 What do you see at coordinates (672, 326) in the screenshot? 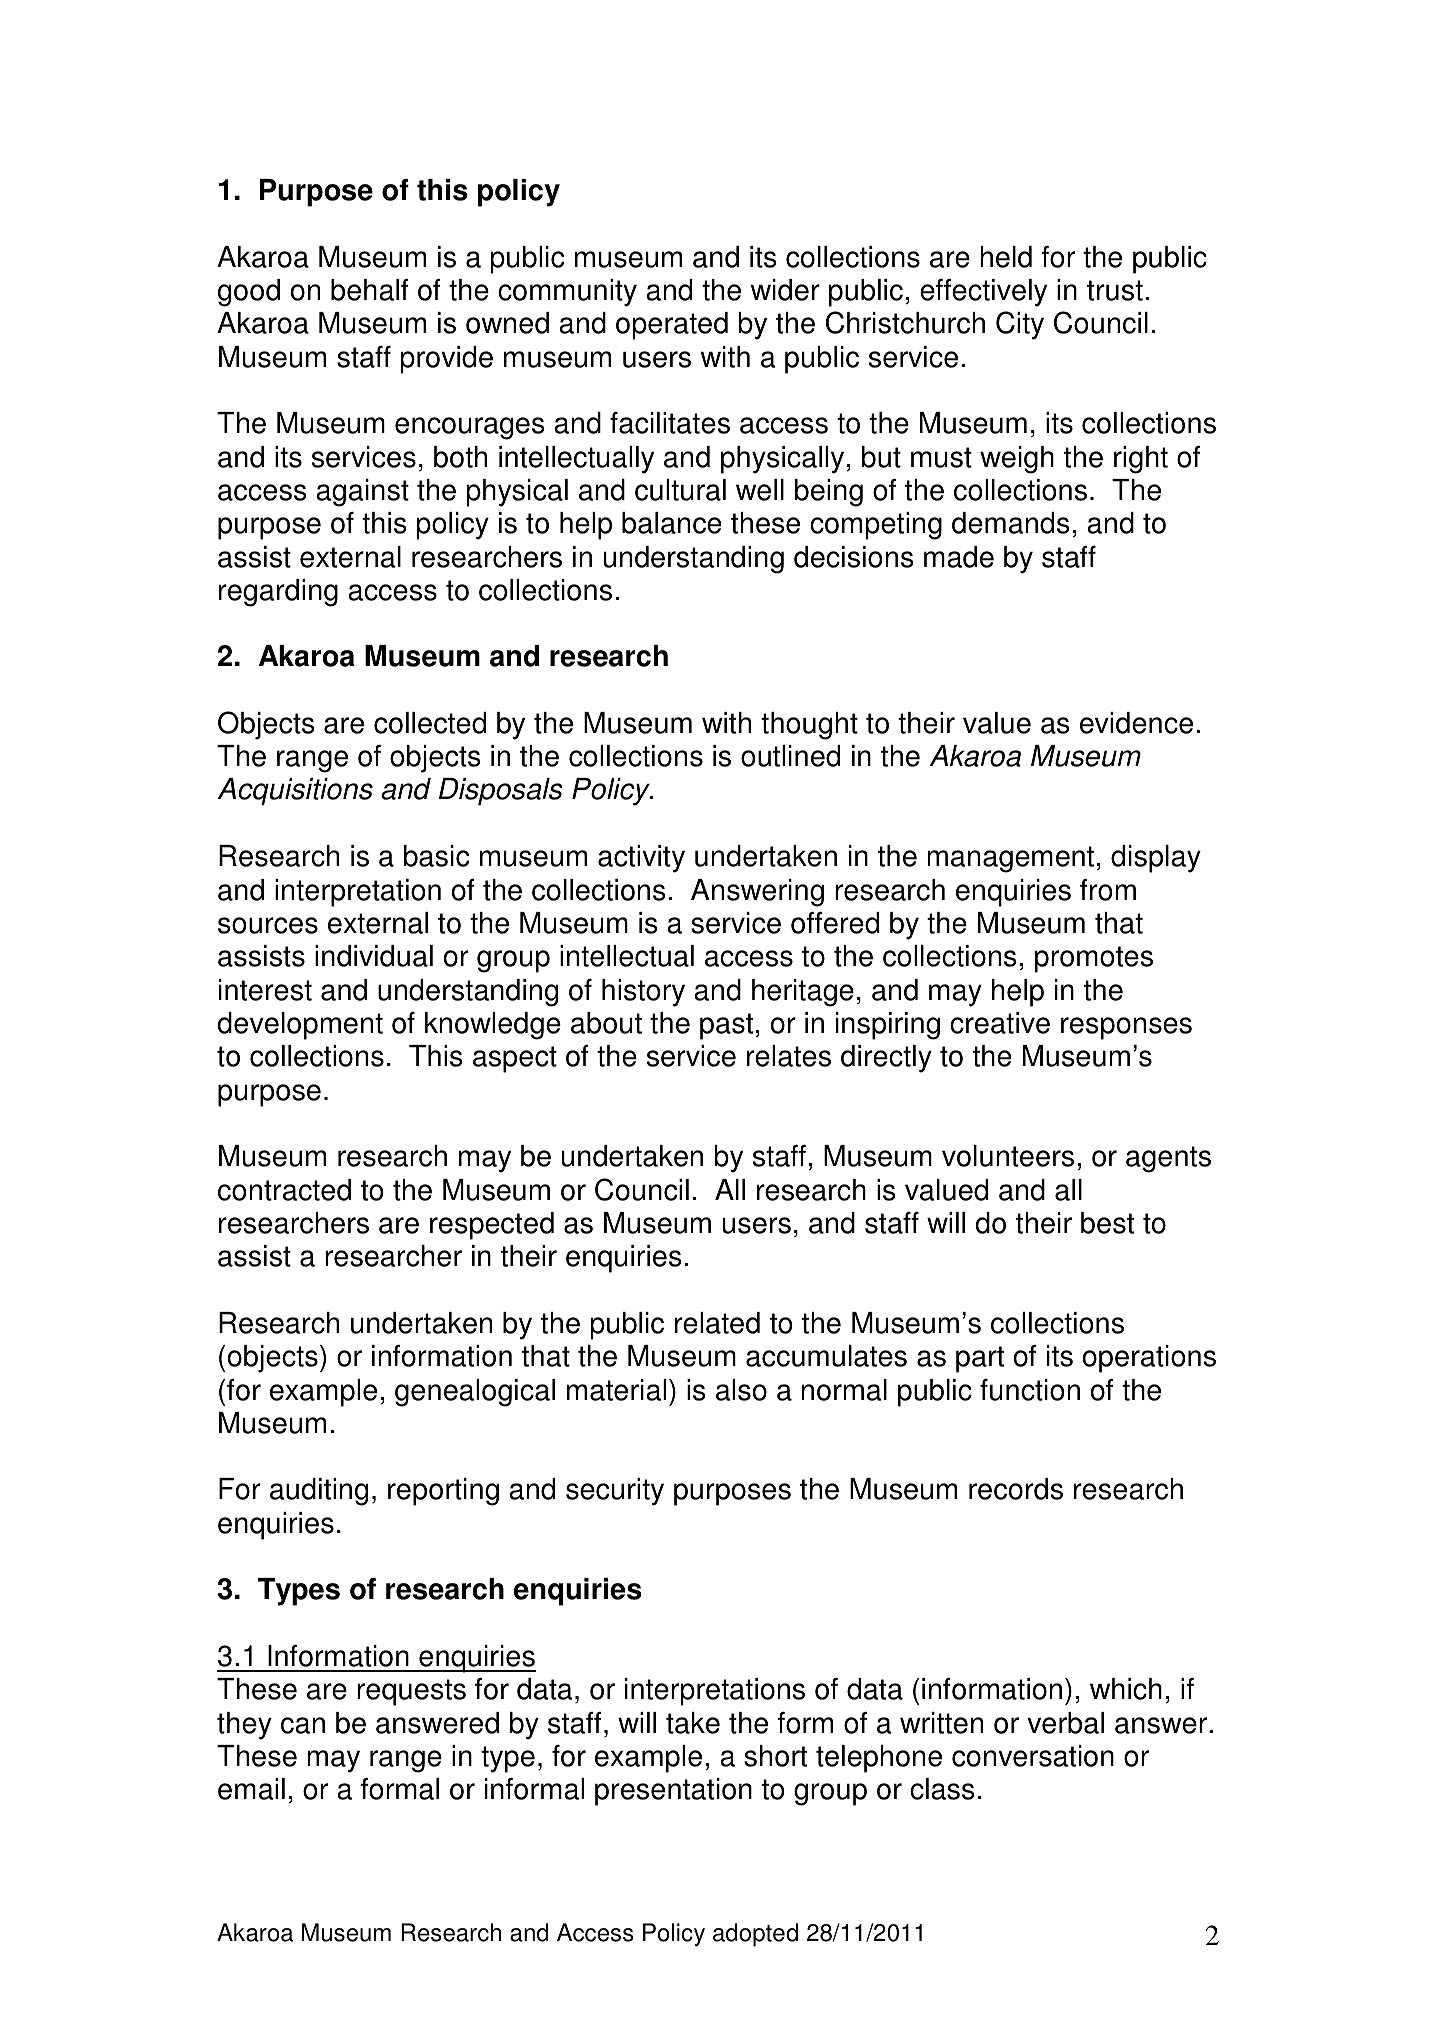
I see `operated` at bounding box center [672, 326].
